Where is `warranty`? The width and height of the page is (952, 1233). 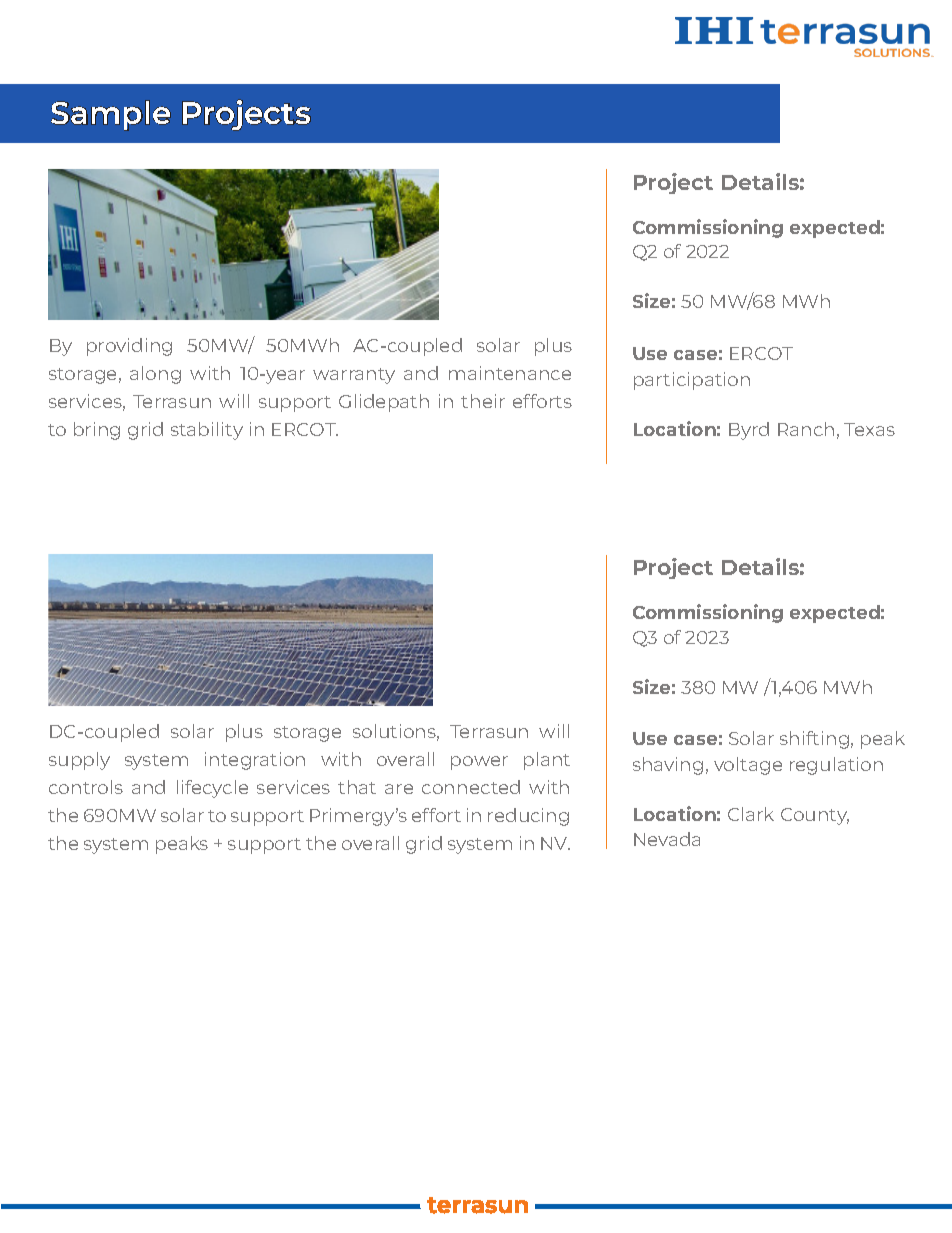
warranty is located at coordinates (354, 376).
